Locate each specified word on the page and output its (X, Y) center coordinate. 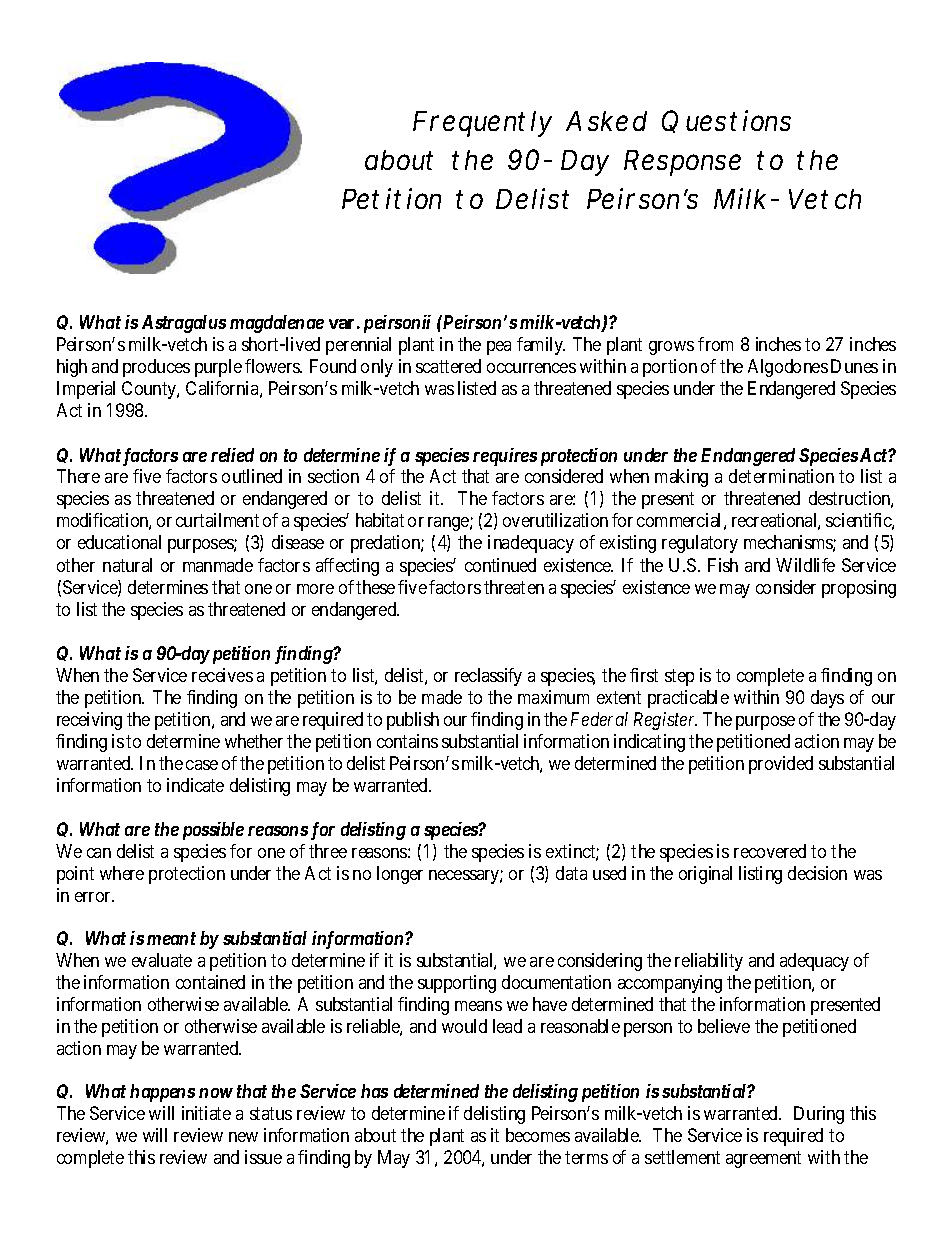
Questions (726, 121)
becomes (538, 1135)
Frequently (482, 124)
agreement (763, 1159)
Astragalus (184, 324)
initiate (206, 1113)
